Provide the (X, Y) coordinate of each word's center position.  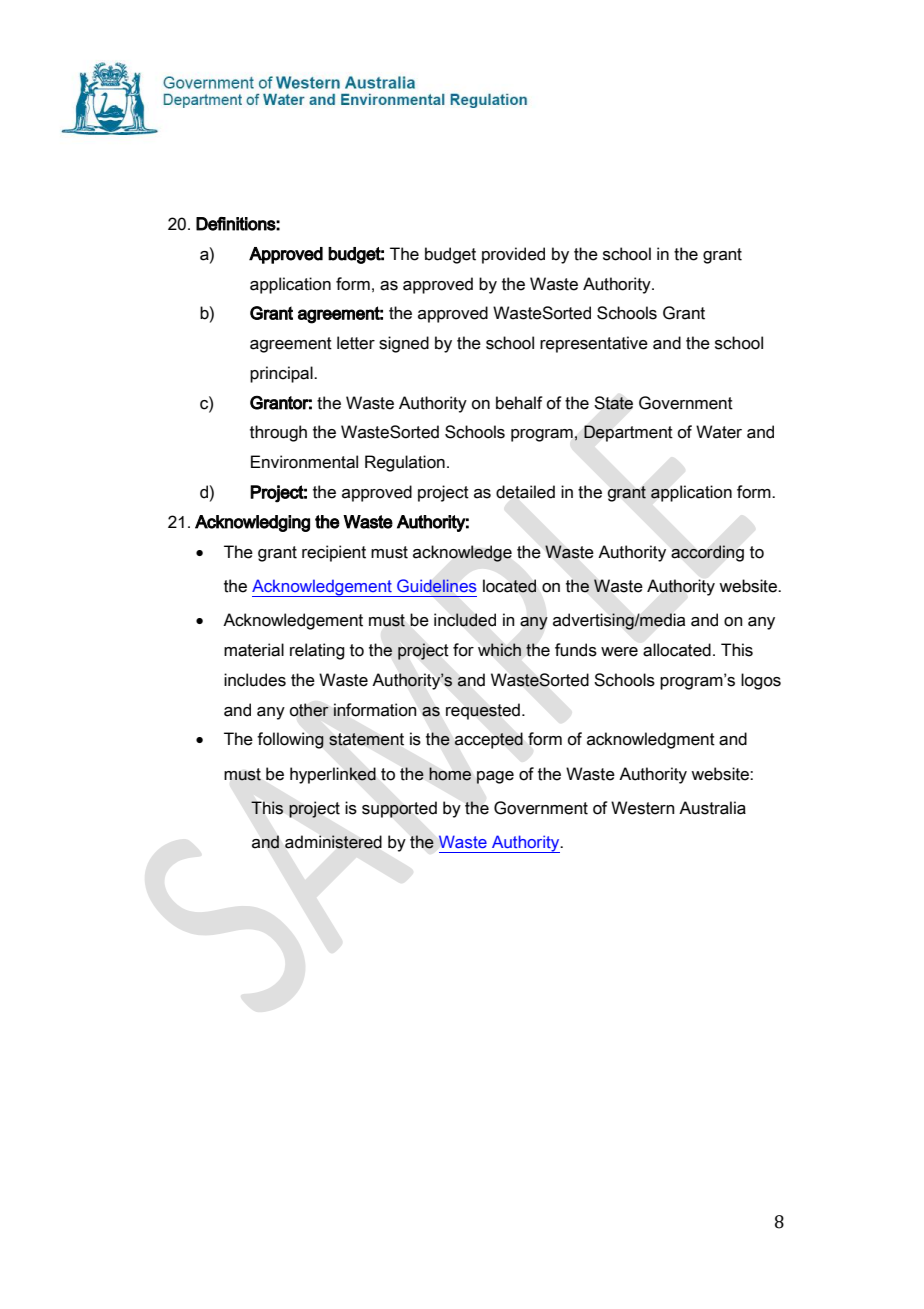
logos (761, 681)
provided (513, 255)
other (309, 710)
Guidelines (436, 586)
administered (333, 842)
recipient (334, 553)
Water (719, 432)
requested (483, 711)
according (707, 553)
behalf (519, 403)
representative (594, 344)
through (278, 433)
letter (356, 343)
